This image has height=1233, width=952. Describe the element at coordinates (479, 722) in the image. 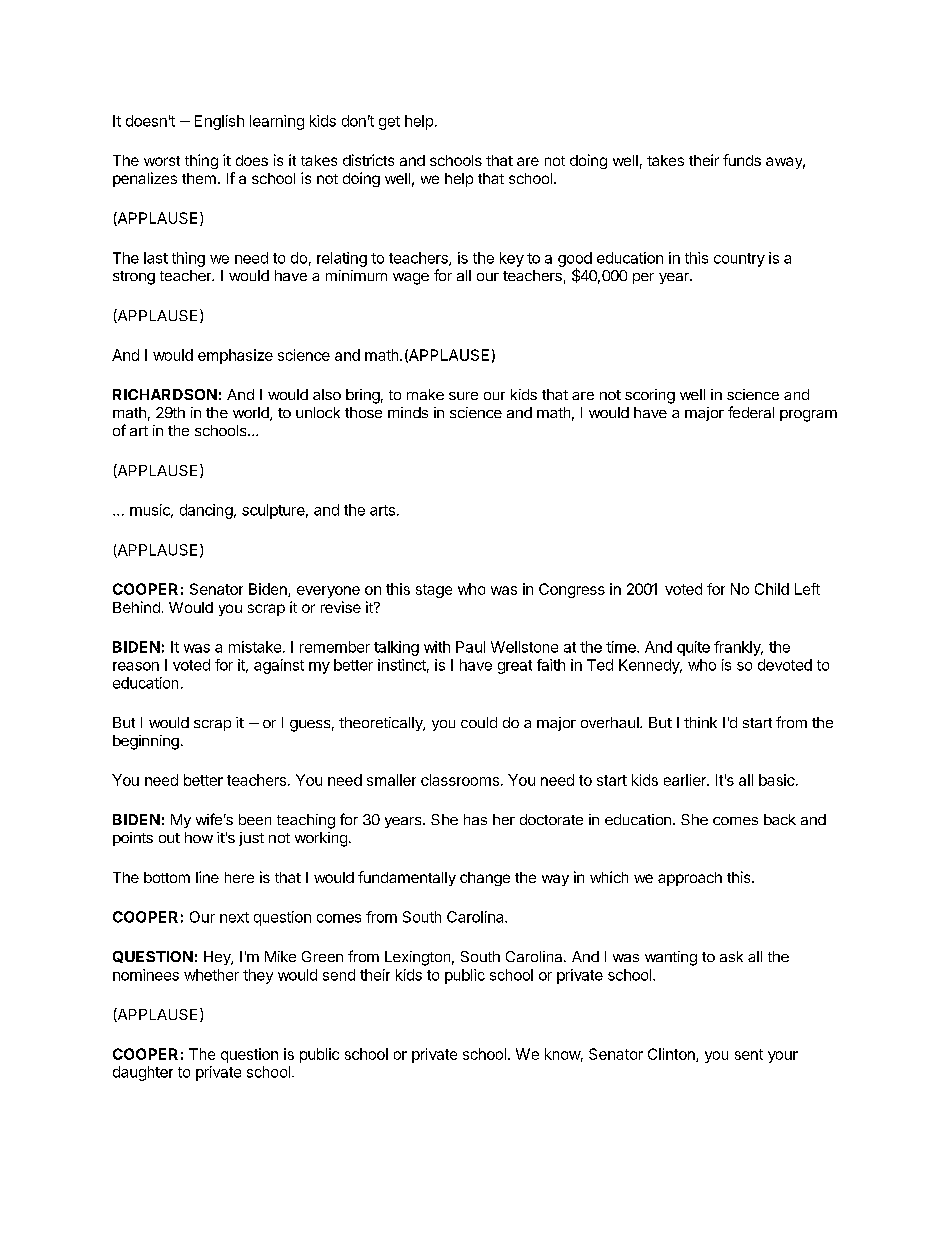

I see `could` at that location.
